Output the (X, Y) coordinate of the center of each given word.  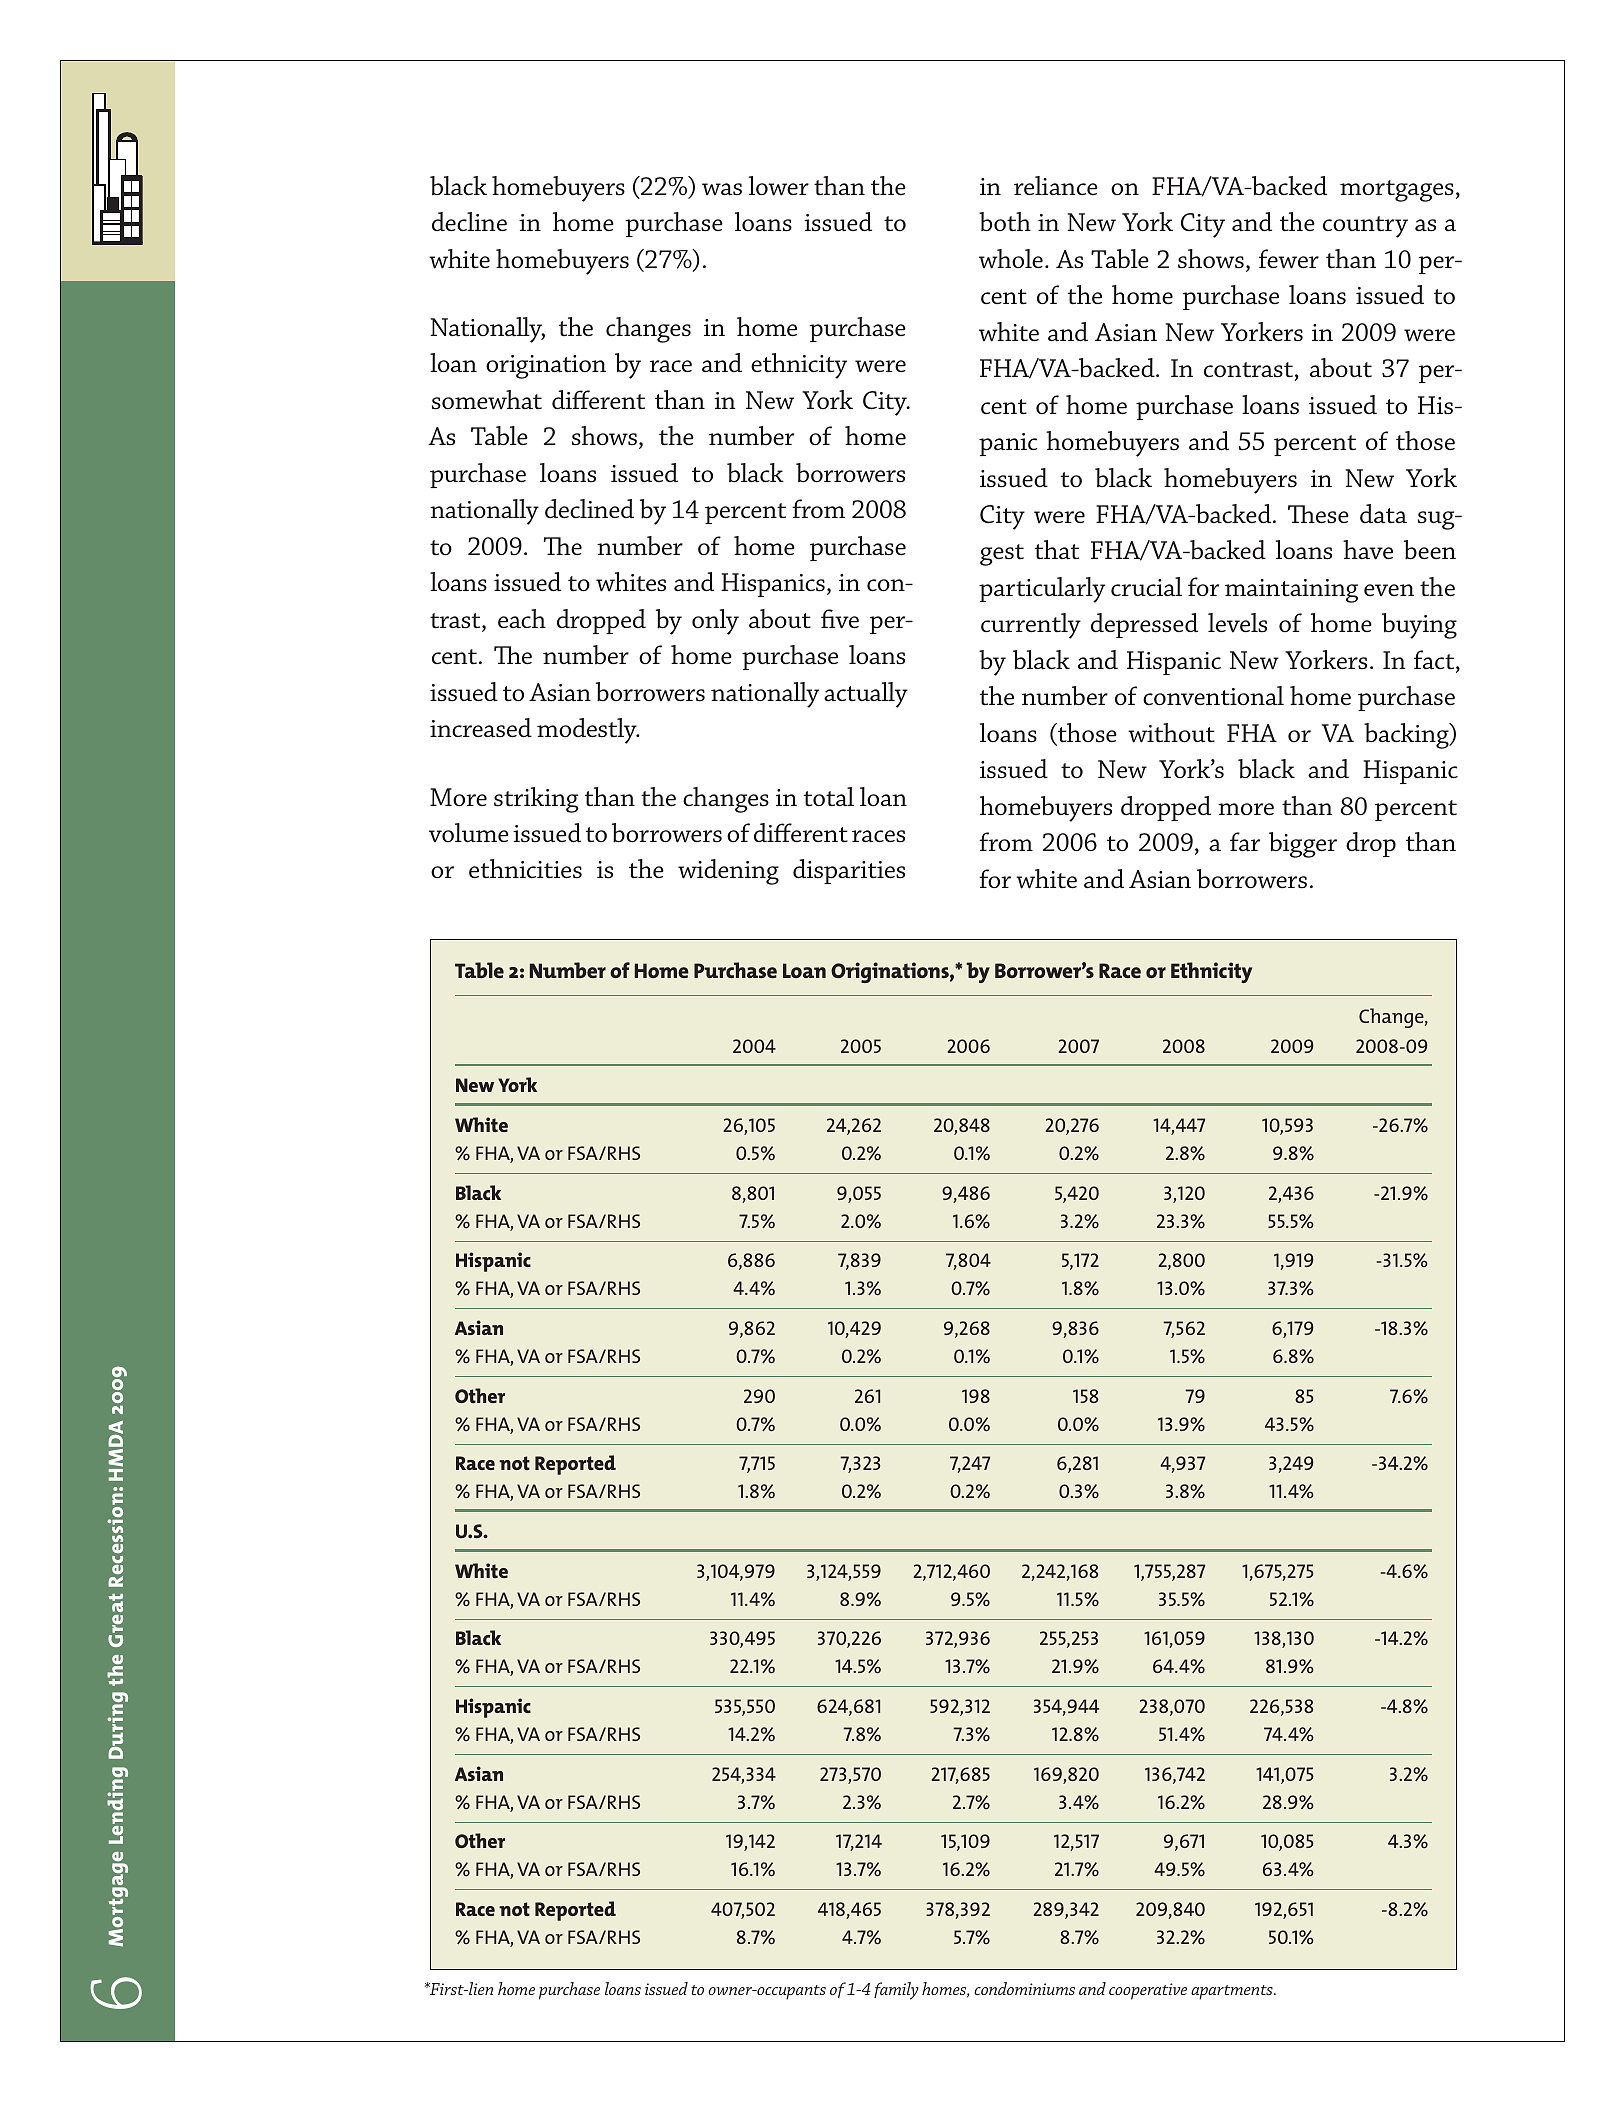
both (1005, 222)
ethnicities (525, 869)
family (896, 1991)
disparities (849, 871)
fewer (1289, 259)
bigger (1303, 845)
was (722, 189)
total (829, 797)
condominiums (1024, 1988)
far (1245, 842)
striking (536, 800)
